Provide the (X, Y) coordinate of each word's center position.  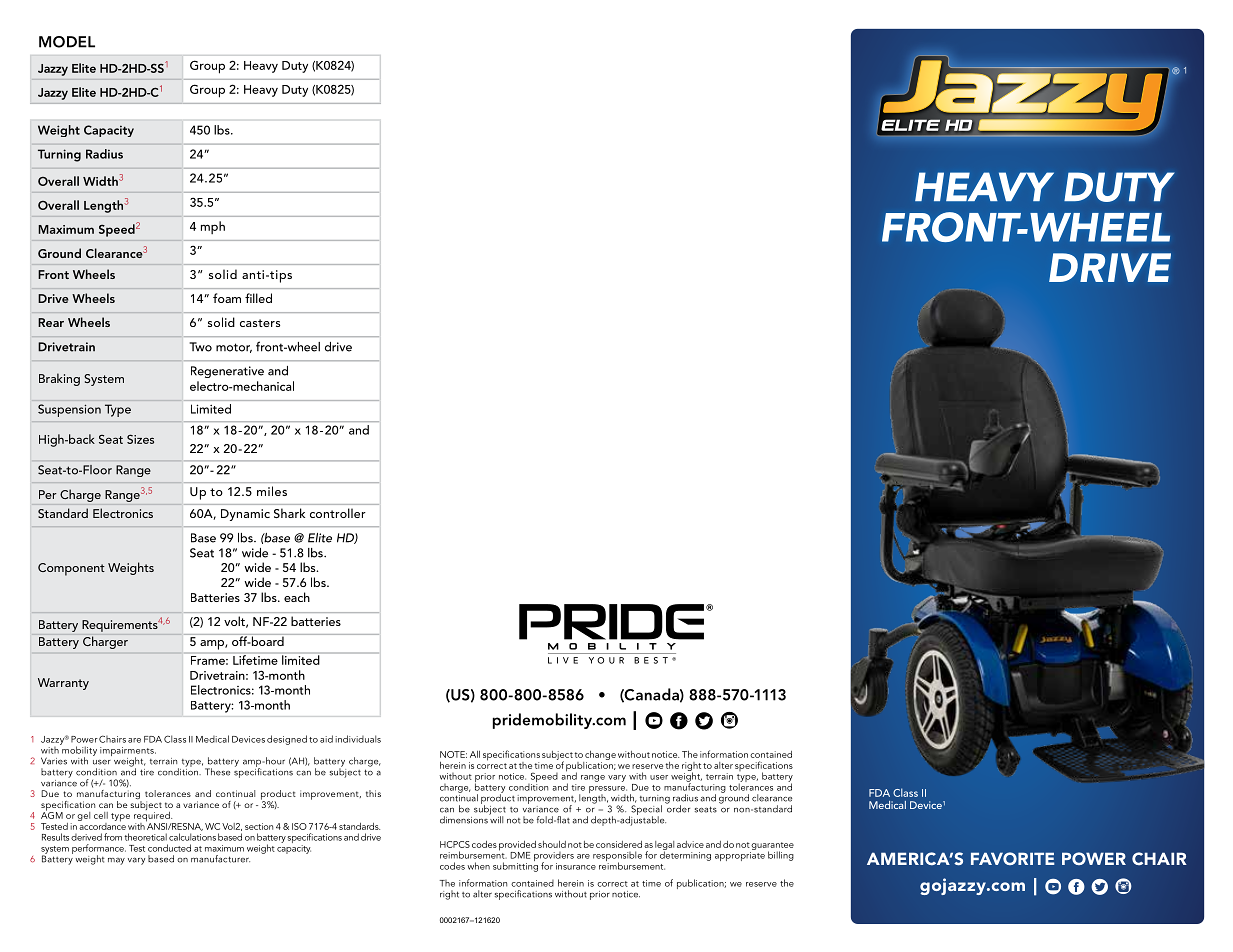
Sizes (140, 439)
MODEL (67, 42)
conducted (169, 848)
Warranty (63, 684)
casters (260, 323)
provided (517, 847)
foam (227, 298)
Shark (289, 513)
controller (338, 513)
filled (258, 298)
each (297, 597)
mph (213, 227)
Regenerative (227, 372)
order (678, 808)
